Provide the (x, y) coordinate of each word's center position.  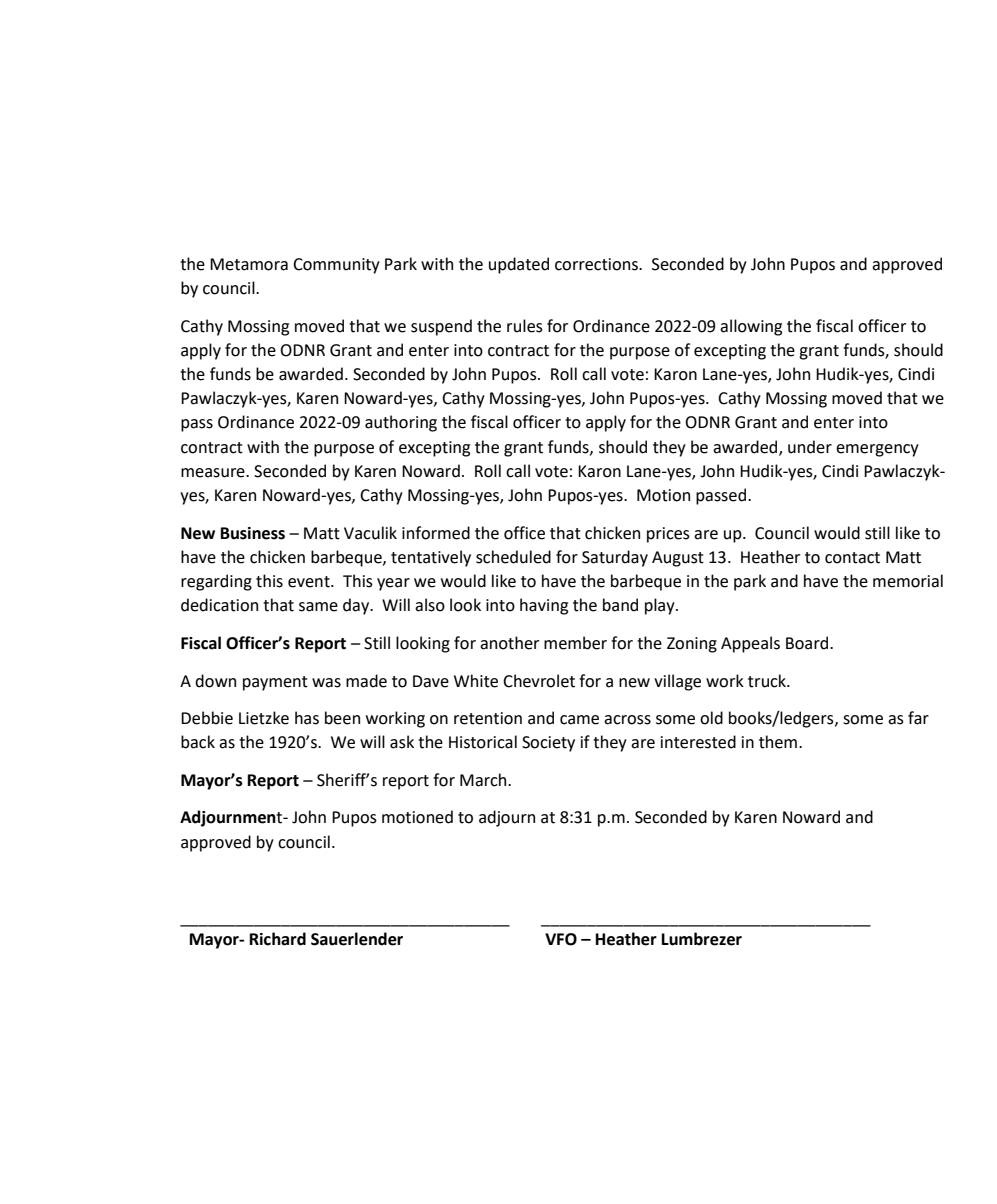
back (198, 742)
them (779, 742)
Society (548, 744)
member (575, 643)
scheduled (513, 557)
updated (519, 265)
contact (852, 558)
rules (525, 326)
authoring (401, 423)
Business (252, 533)
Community (336, 266)
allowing (751, 327)
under (810, 447)
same (318, 607)
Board (808, 643)
